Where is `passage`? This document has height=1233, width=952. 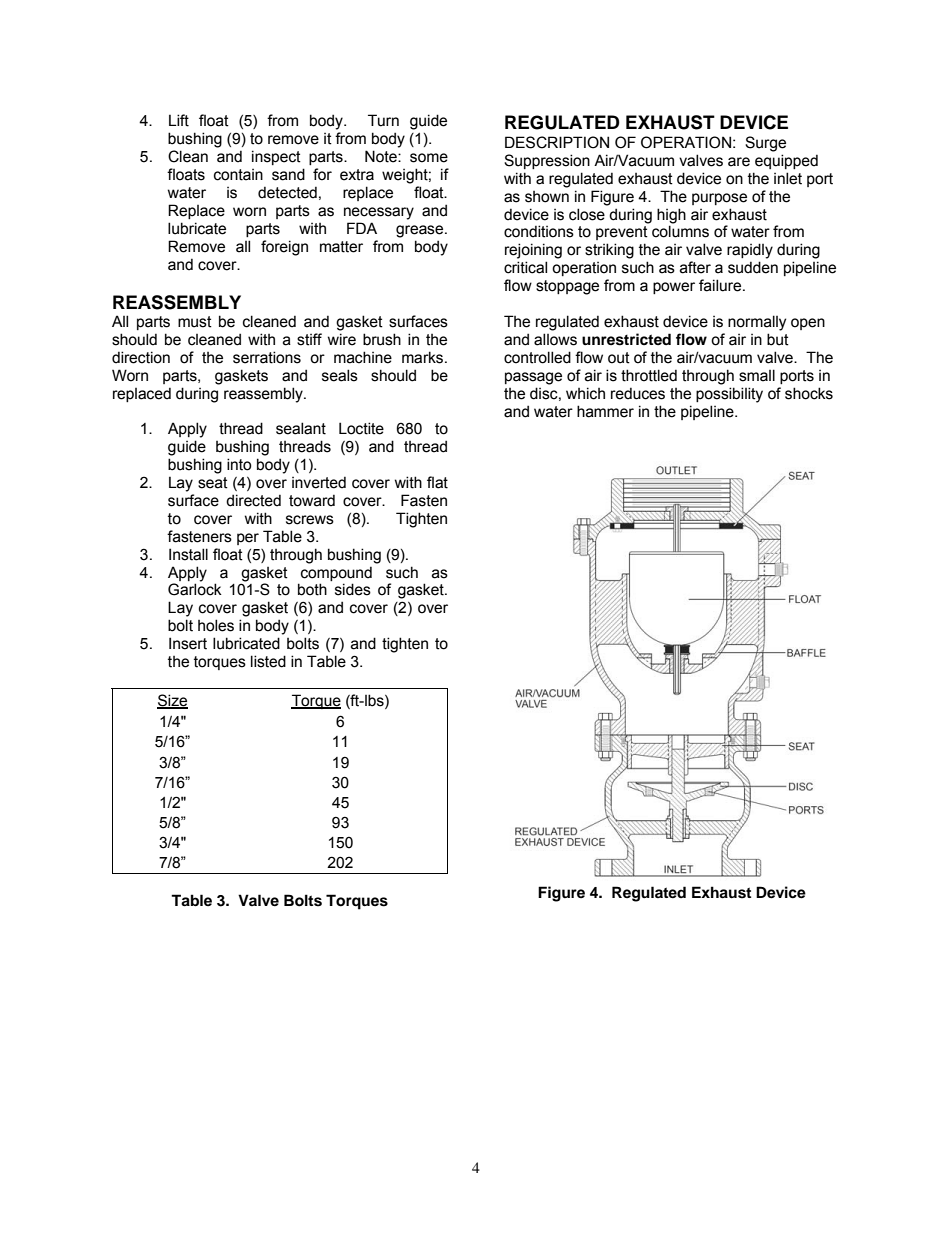
passage is located at coordinates (533, 378).
